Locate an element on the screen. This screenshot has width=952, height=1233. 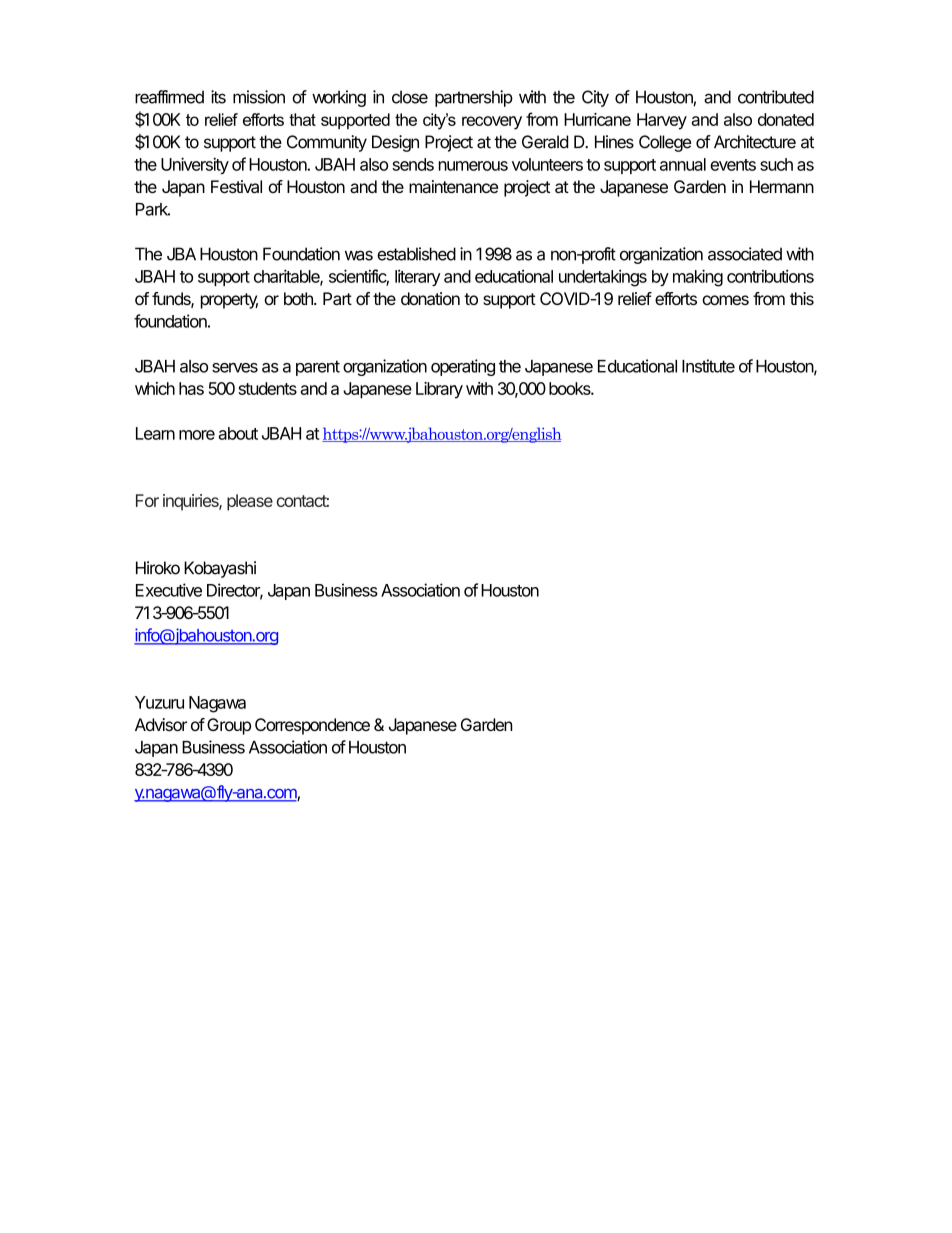
associated is located at coordinates (745, 254).
